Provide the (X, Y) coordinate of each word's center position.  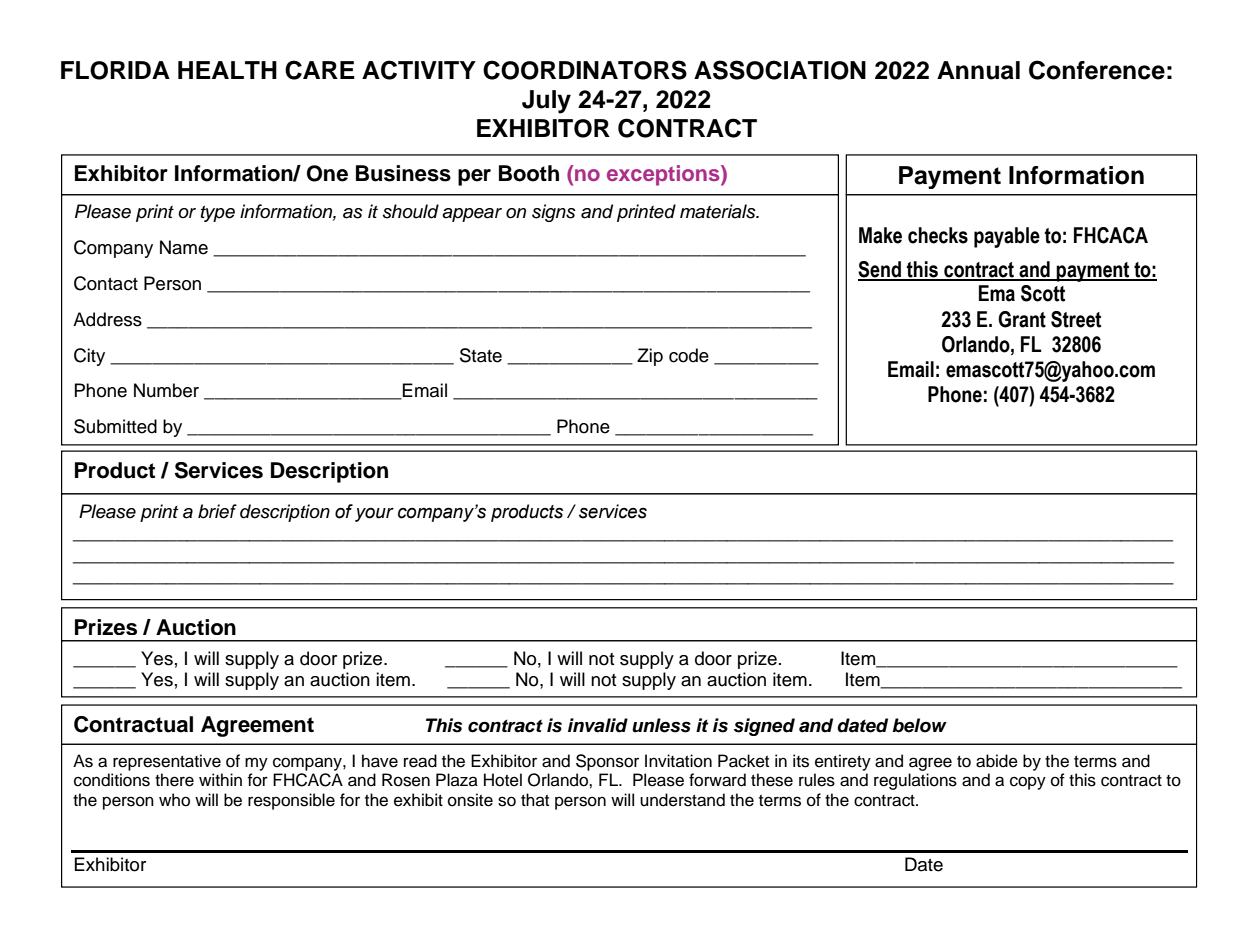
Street (1076, 319)
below (919, 725)
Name (184, 247)
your (374, 515)
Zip (650, 357)
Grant (1022, 319)
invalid (598, 725)
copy (1028, 783)
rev (85, 887)
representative (167, 762)
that (535, 799)
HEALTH (227, 70)
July (546, 102)
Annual (978, 70)
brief (217, 511)
